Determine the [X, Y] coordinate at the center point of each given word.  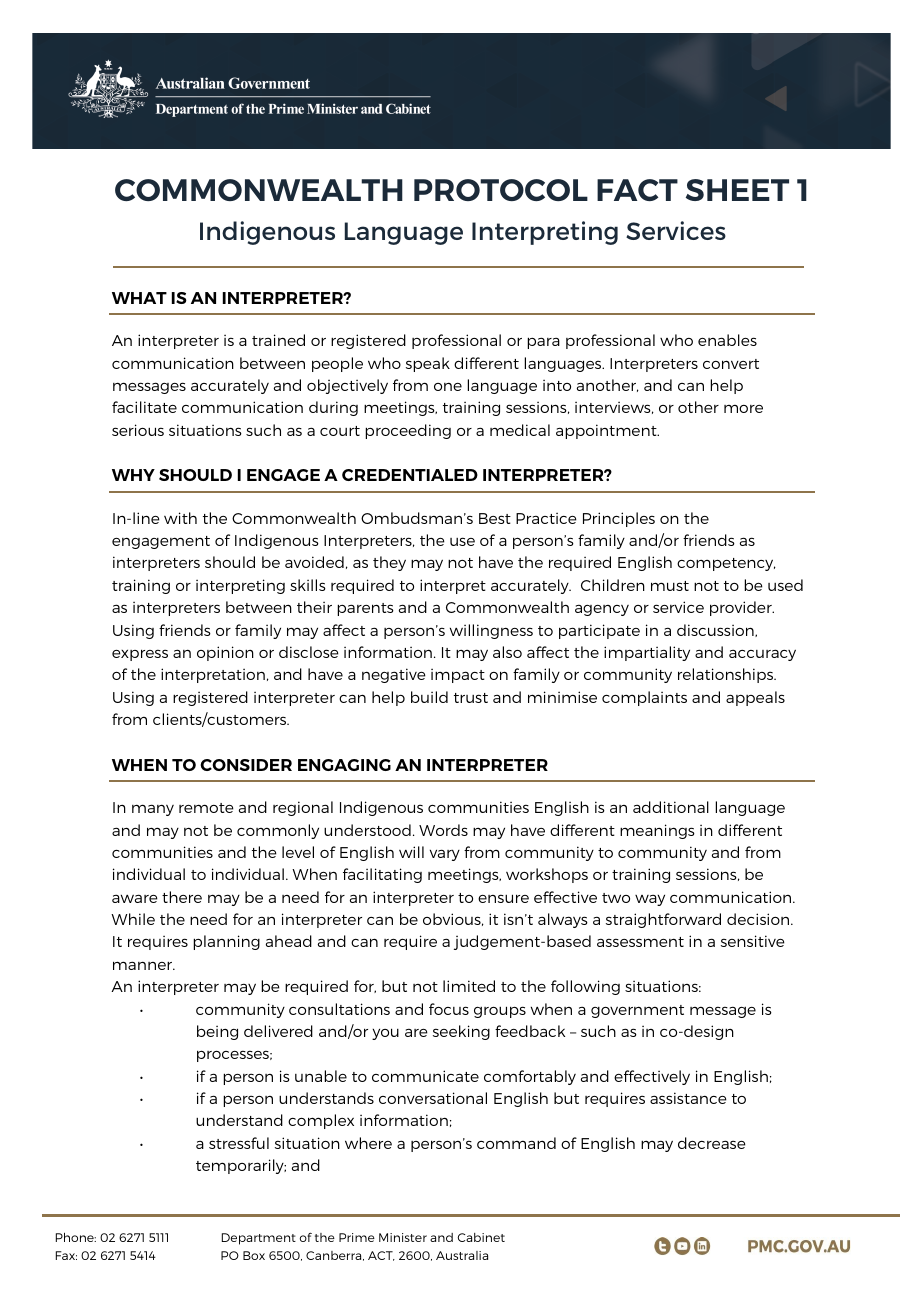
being [217, 1032]
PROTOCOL [501, 190]
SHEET [737, 190]
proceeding [408, 431]
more [743, 409]
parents [365, 609]
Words [443, 830]
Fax [66, 1255]
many [153, 810]
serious [138, 430]
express [140, 655]
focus [449, 1009]
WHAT [139, 298]
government [637, 1011]
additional [671, 807]
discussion [716, 630]
